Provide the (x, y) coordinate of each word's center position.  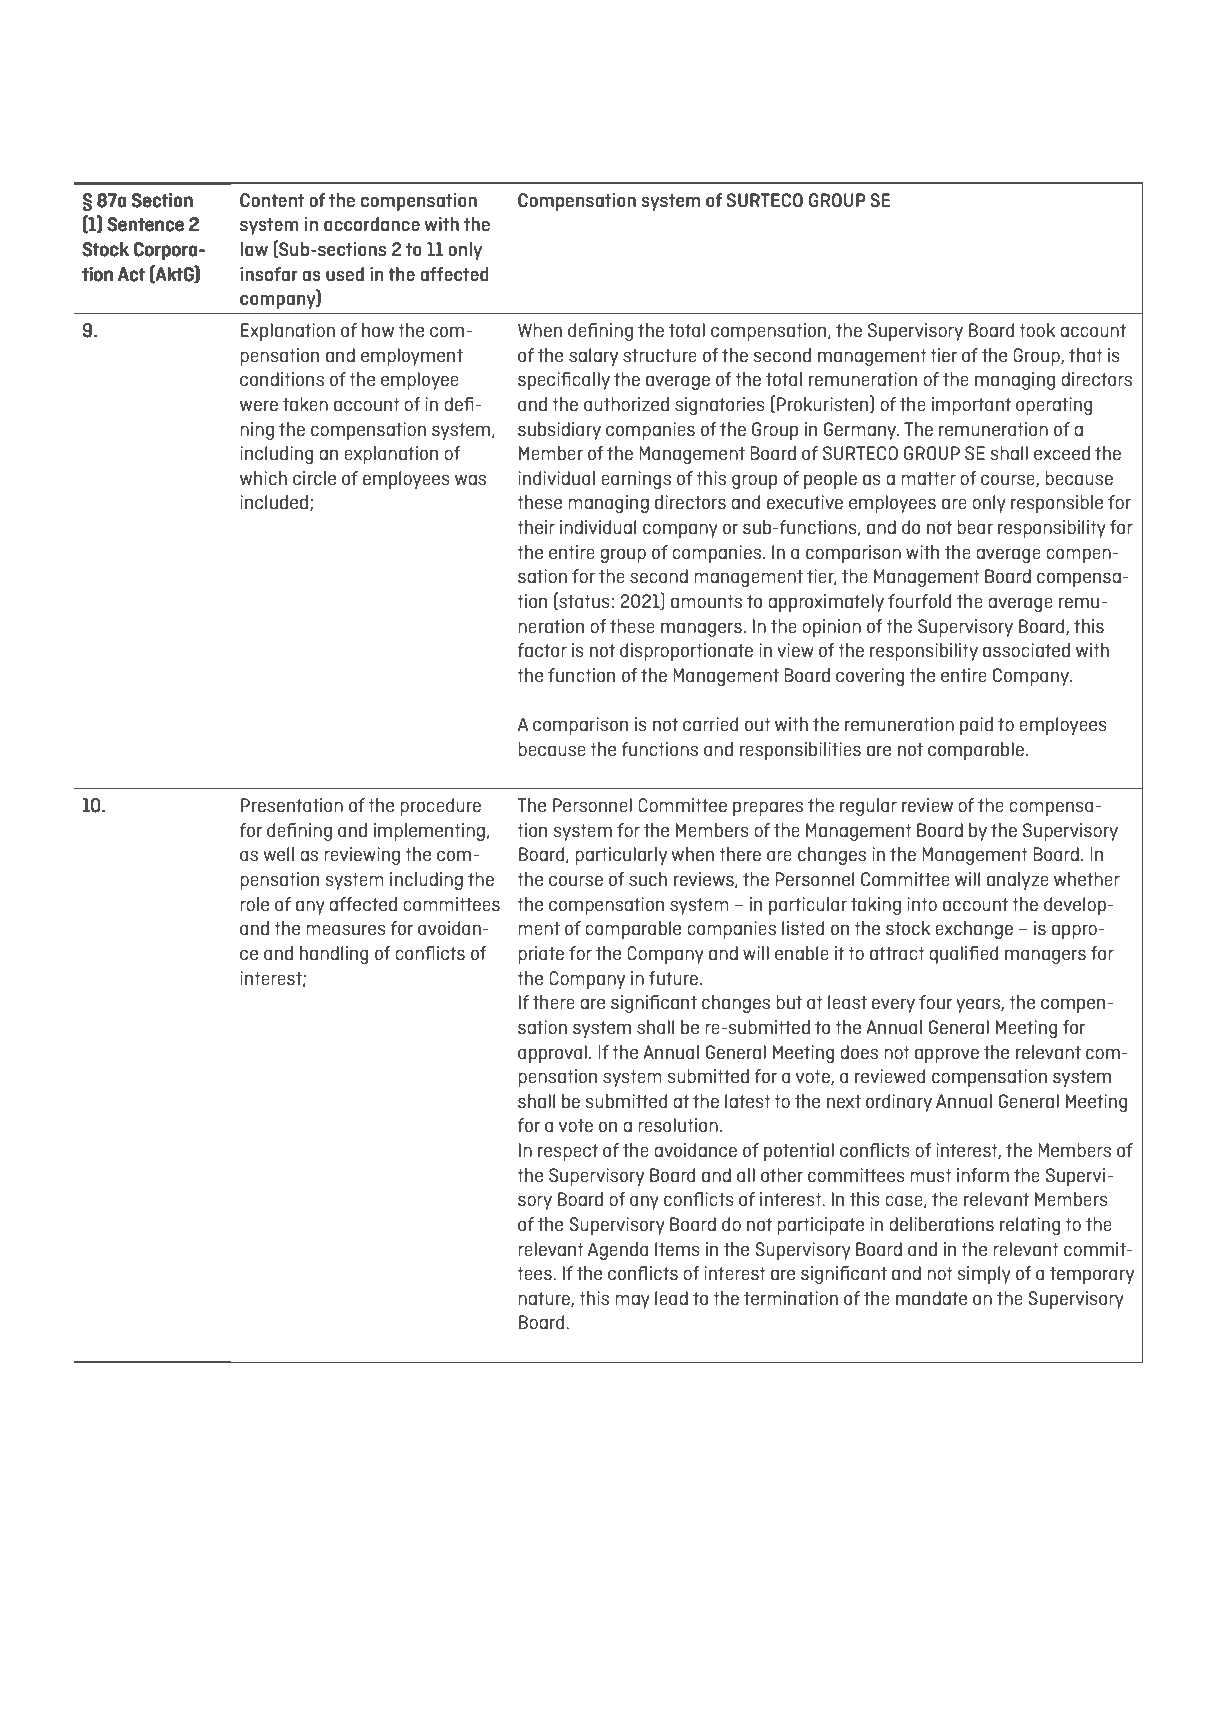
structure (660, 355)
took (1037, 330)
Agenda (618, 1251)
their (536, 527)
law (254, 249)
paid (976, 726)
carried (710, 724)
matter (928, 478)
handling (334, 955)
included (274, 502)
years (979, 1005)
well (278, 854)
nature (545, 1299)
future (673, 978)
